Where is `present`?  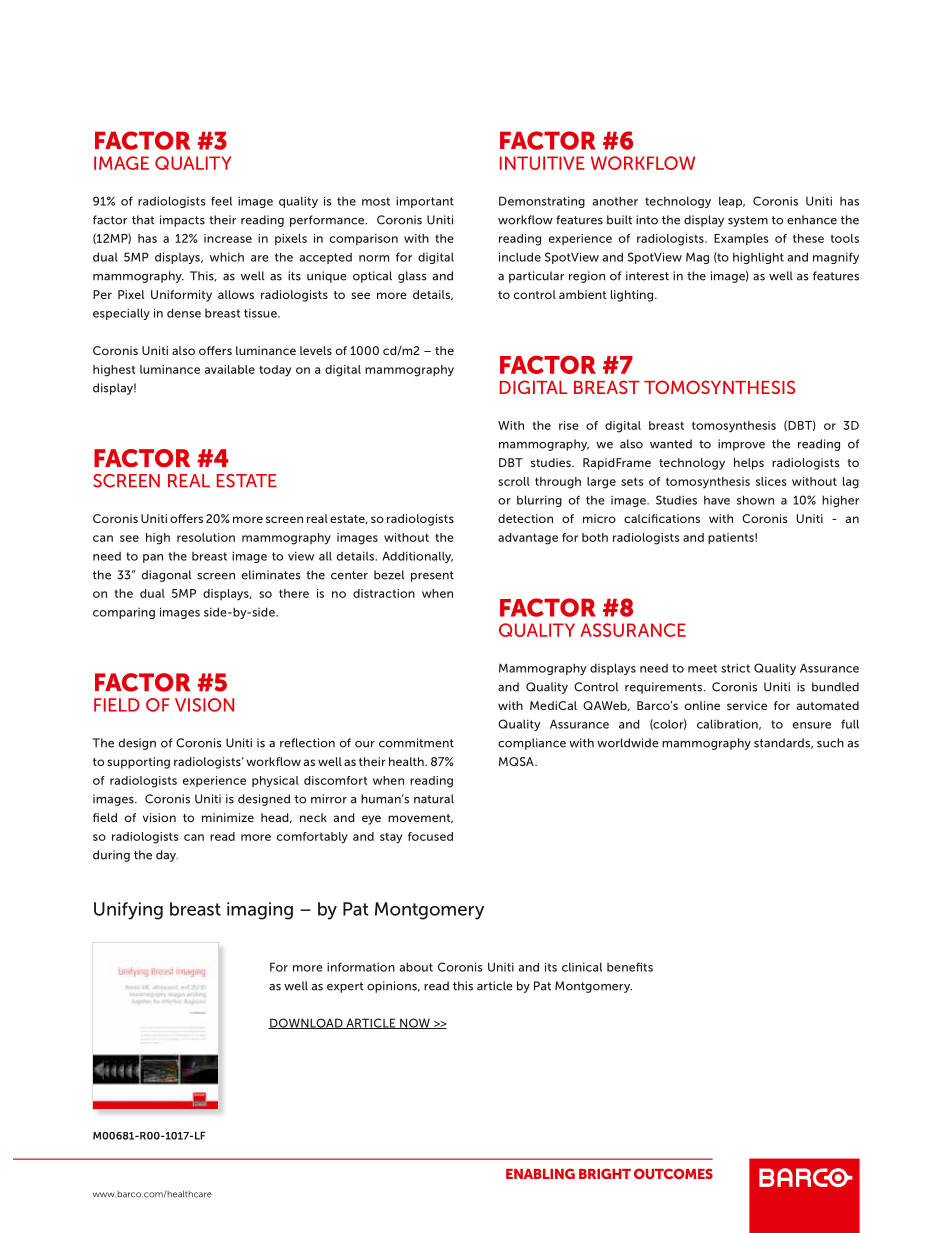 present is located at coordinates (432, 576).
